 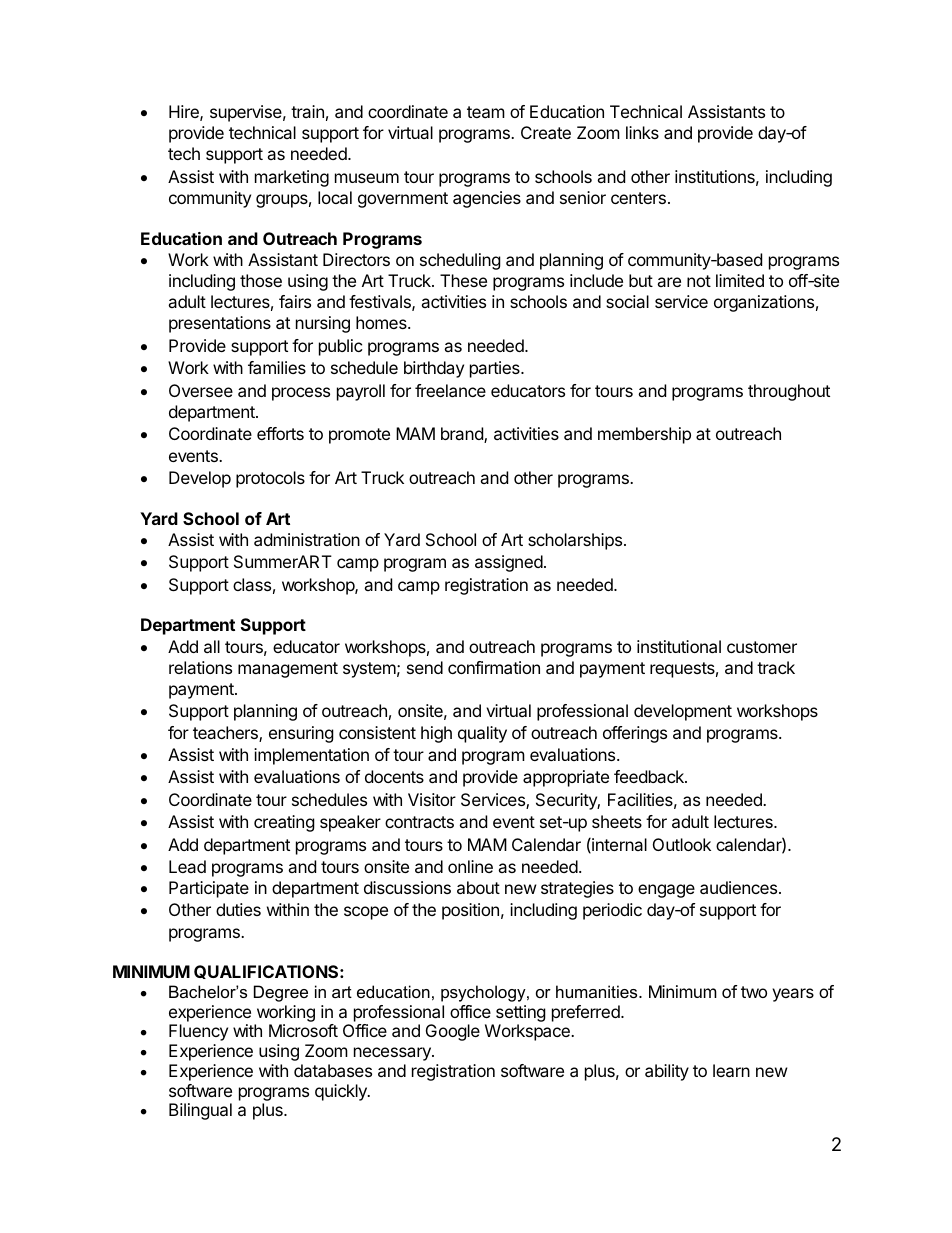 What do you see at coordinates (731, 1070) in the screenshot?
I see `learn` at bounding box center [731, 1070].
